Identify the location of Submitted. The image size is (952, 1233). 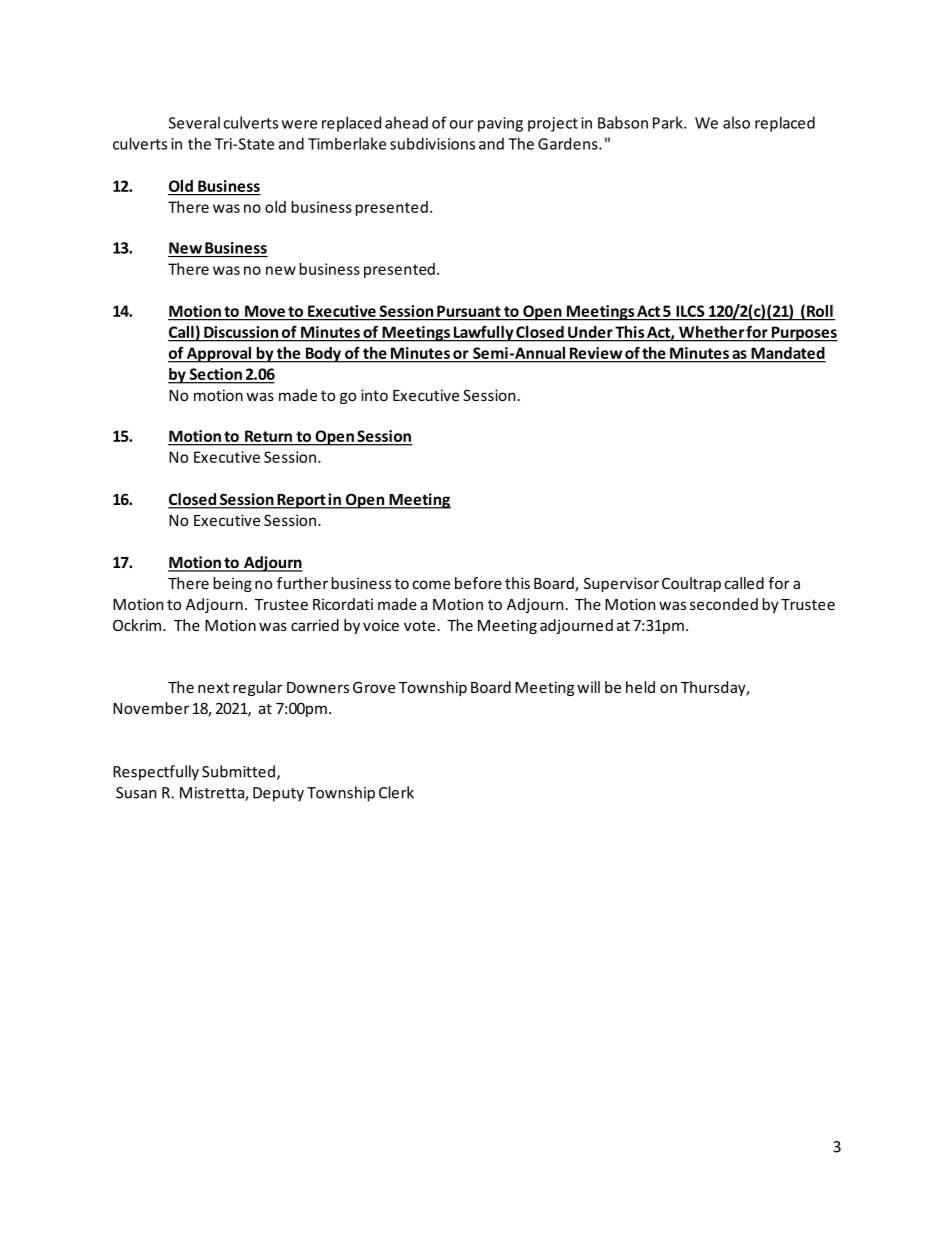
(238, 771).
